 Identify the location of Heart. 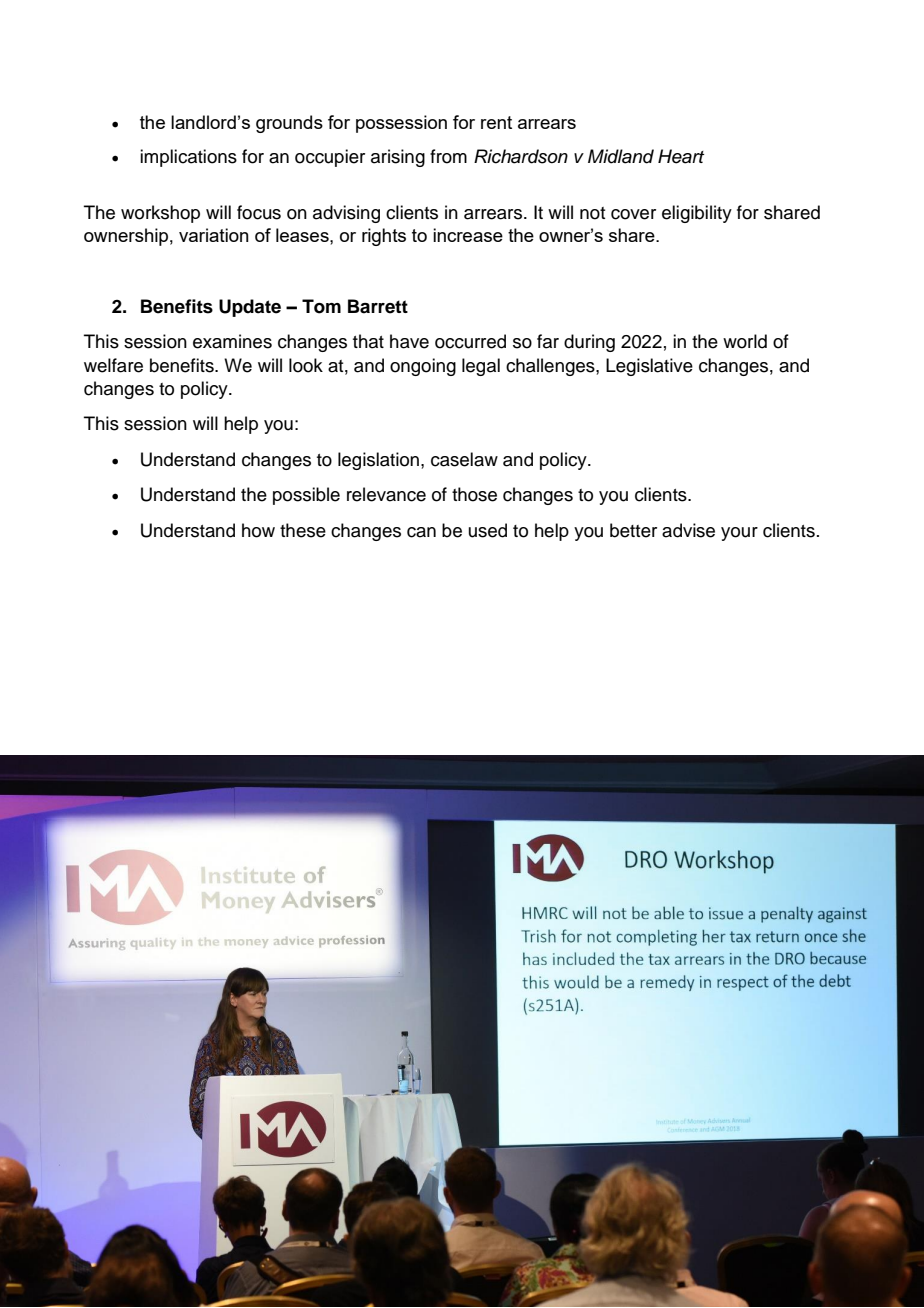
(681, 156).
